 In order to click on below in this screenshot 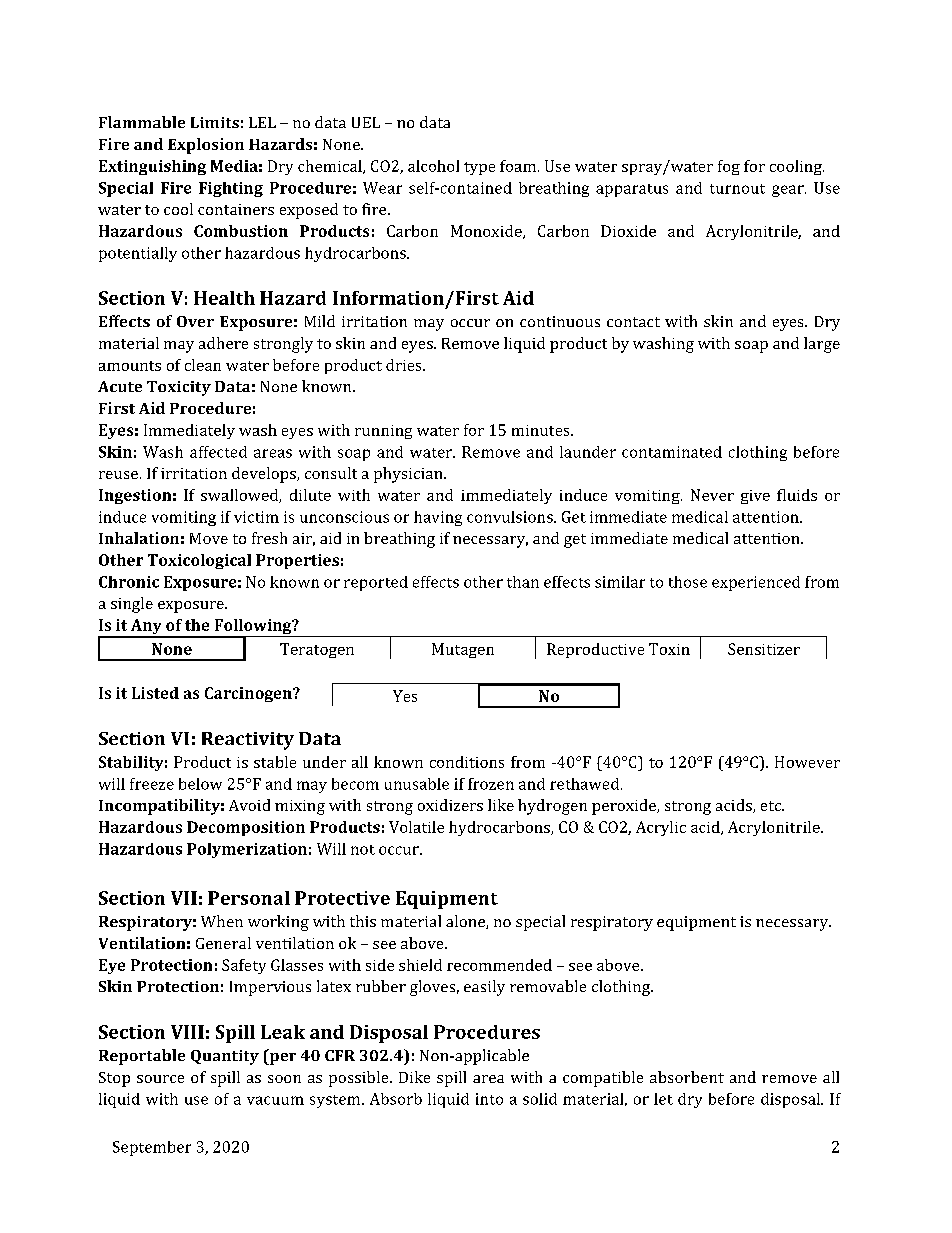, I will do `click(200, 784)`.
